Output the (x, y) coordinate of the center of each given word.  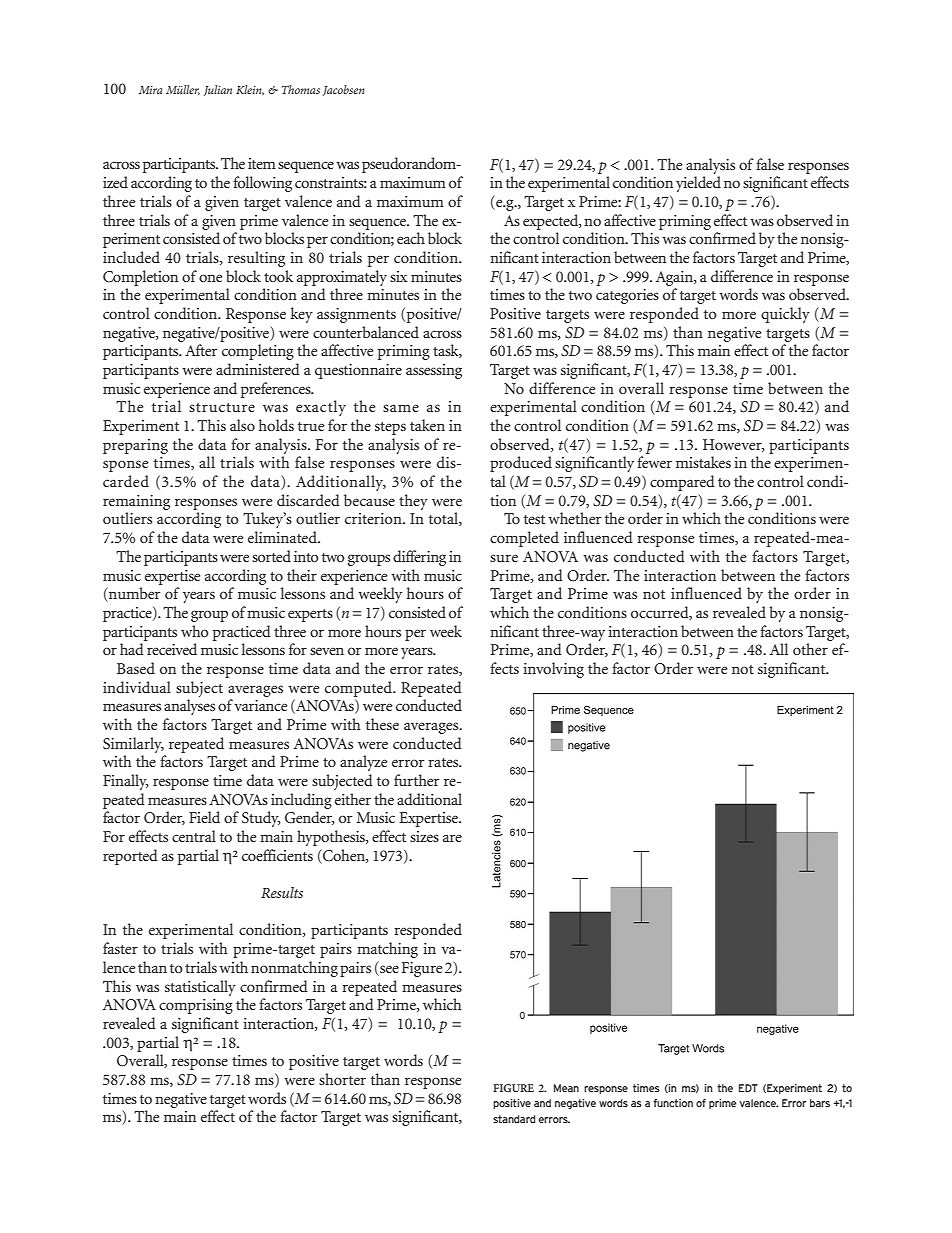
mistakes (703, 462)
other (810, 649)
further (416, 780)
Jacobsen (344, 90)
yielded (698, 184)
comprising (196, 1006)
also (242, 425)
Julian (218, 90)
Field (204, 817)
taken (427, 425)
